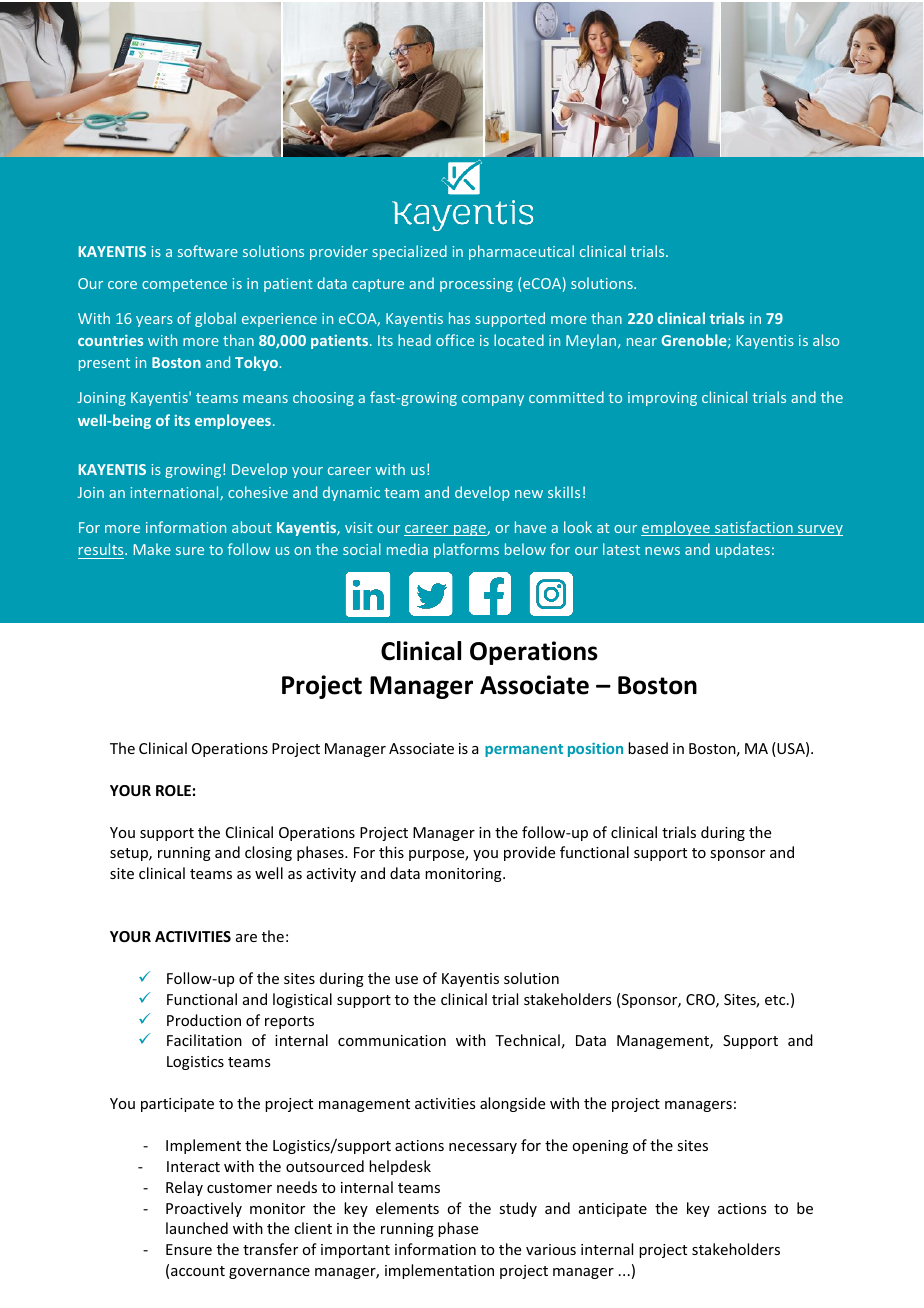  Describe the element at coordinates (176, 493) in the page. I see `international` at that location.
